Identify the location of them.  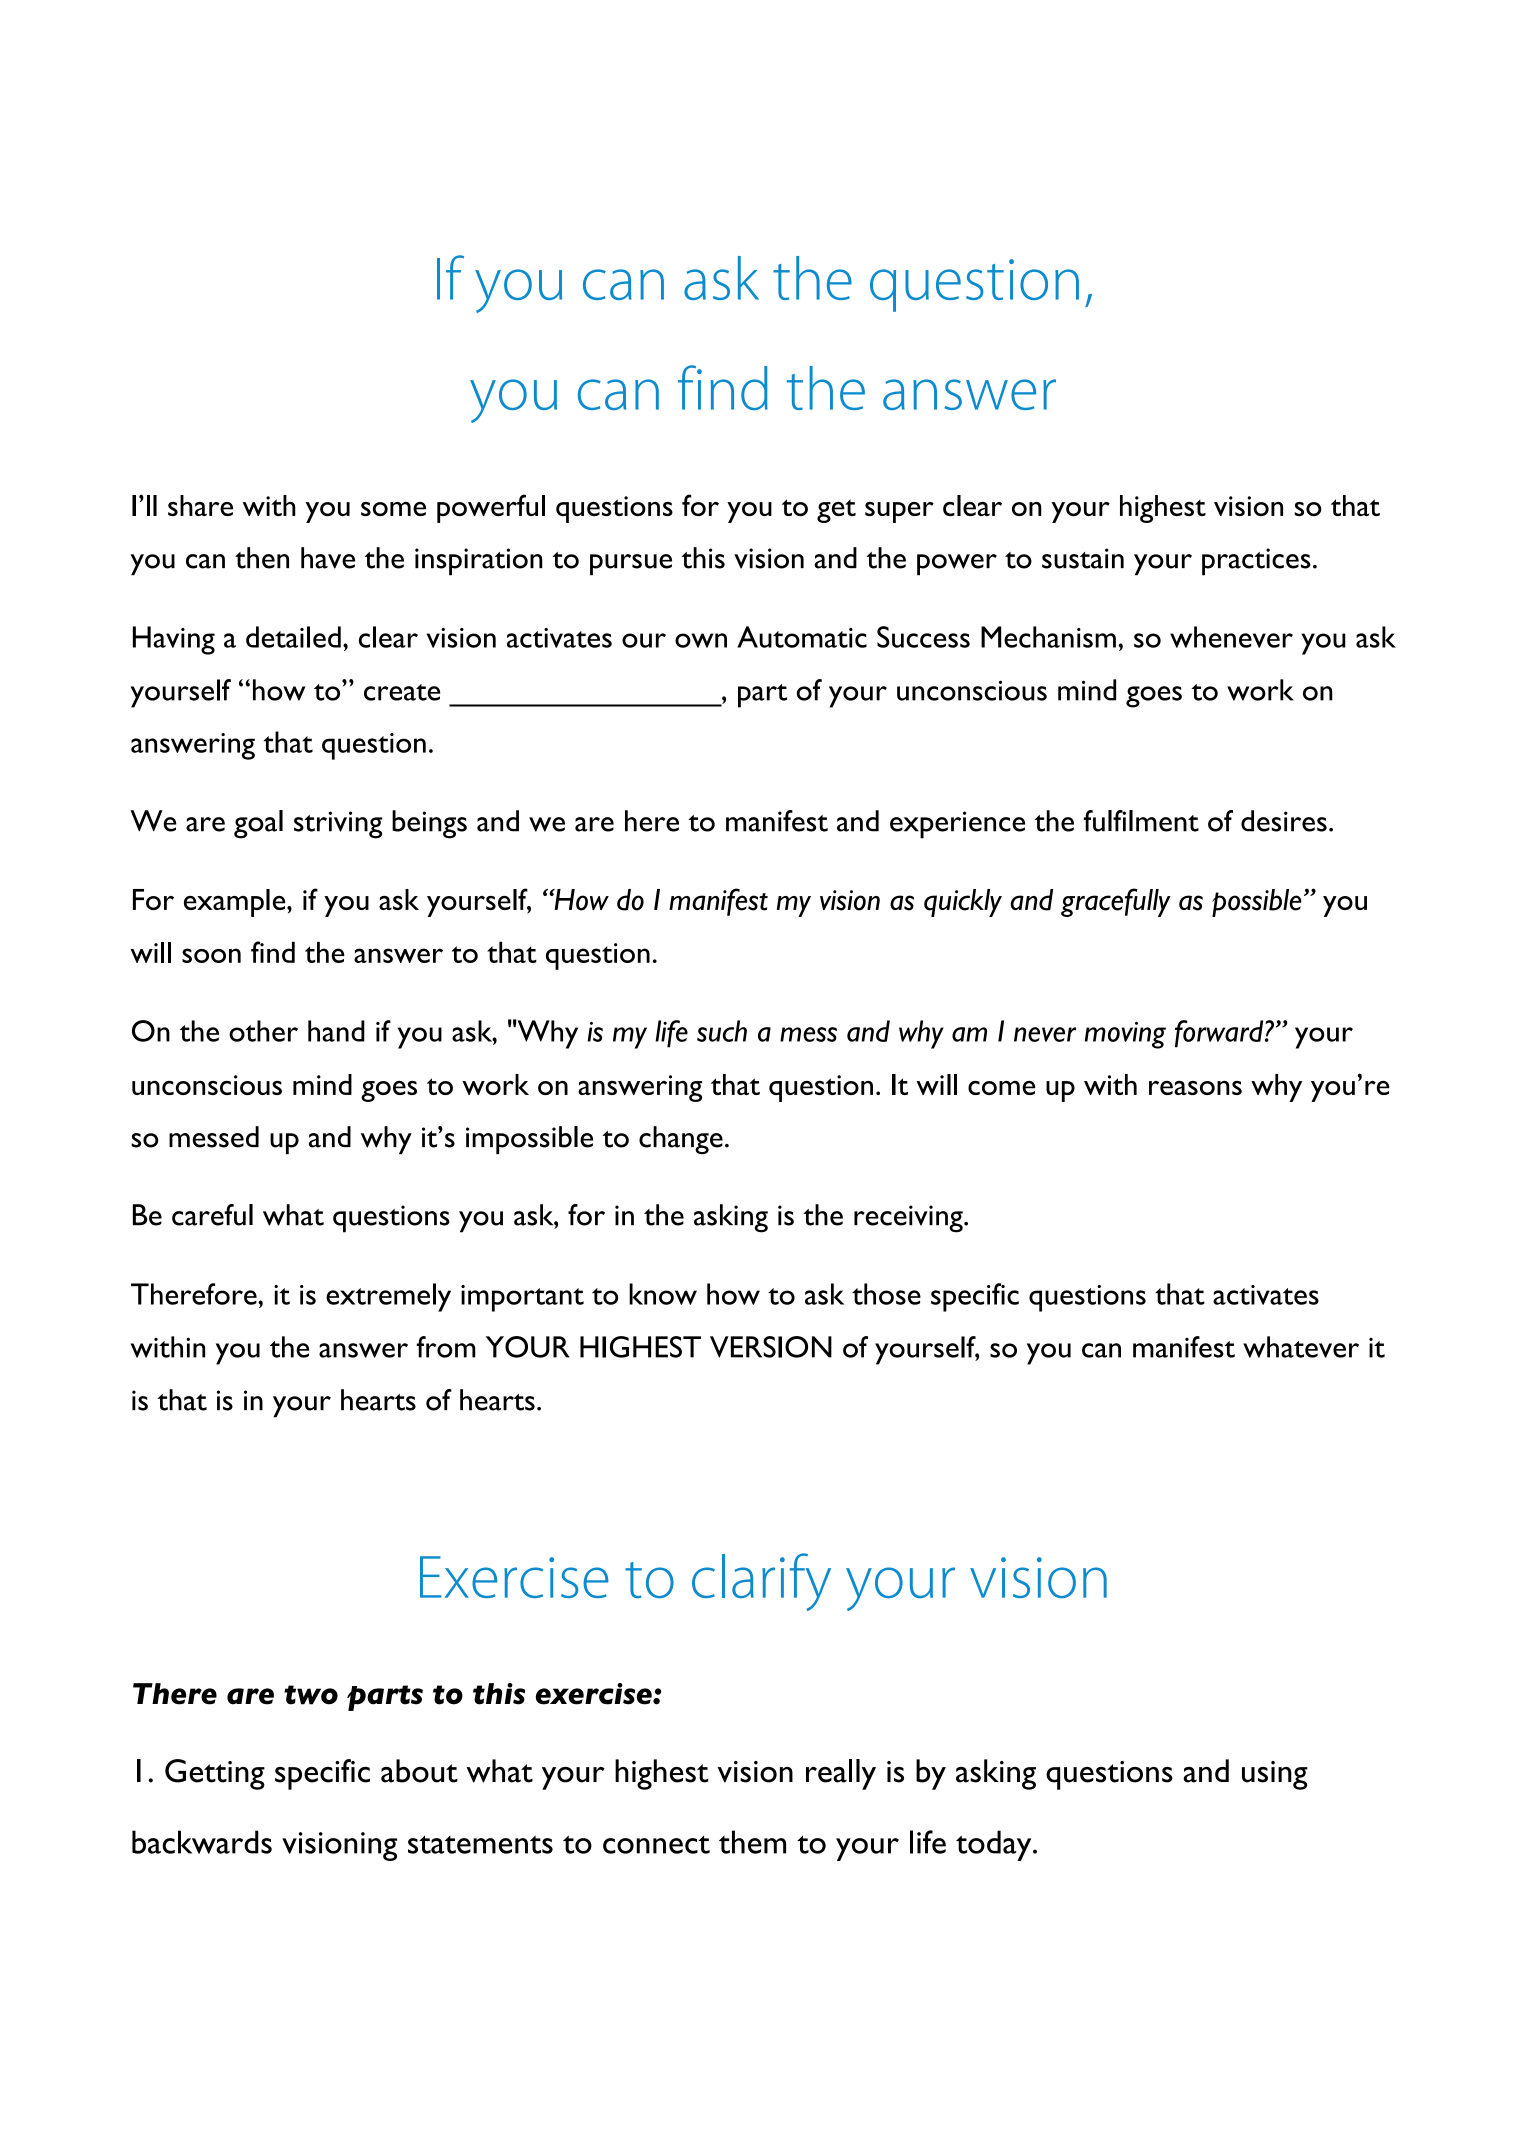
(752, 1842).
